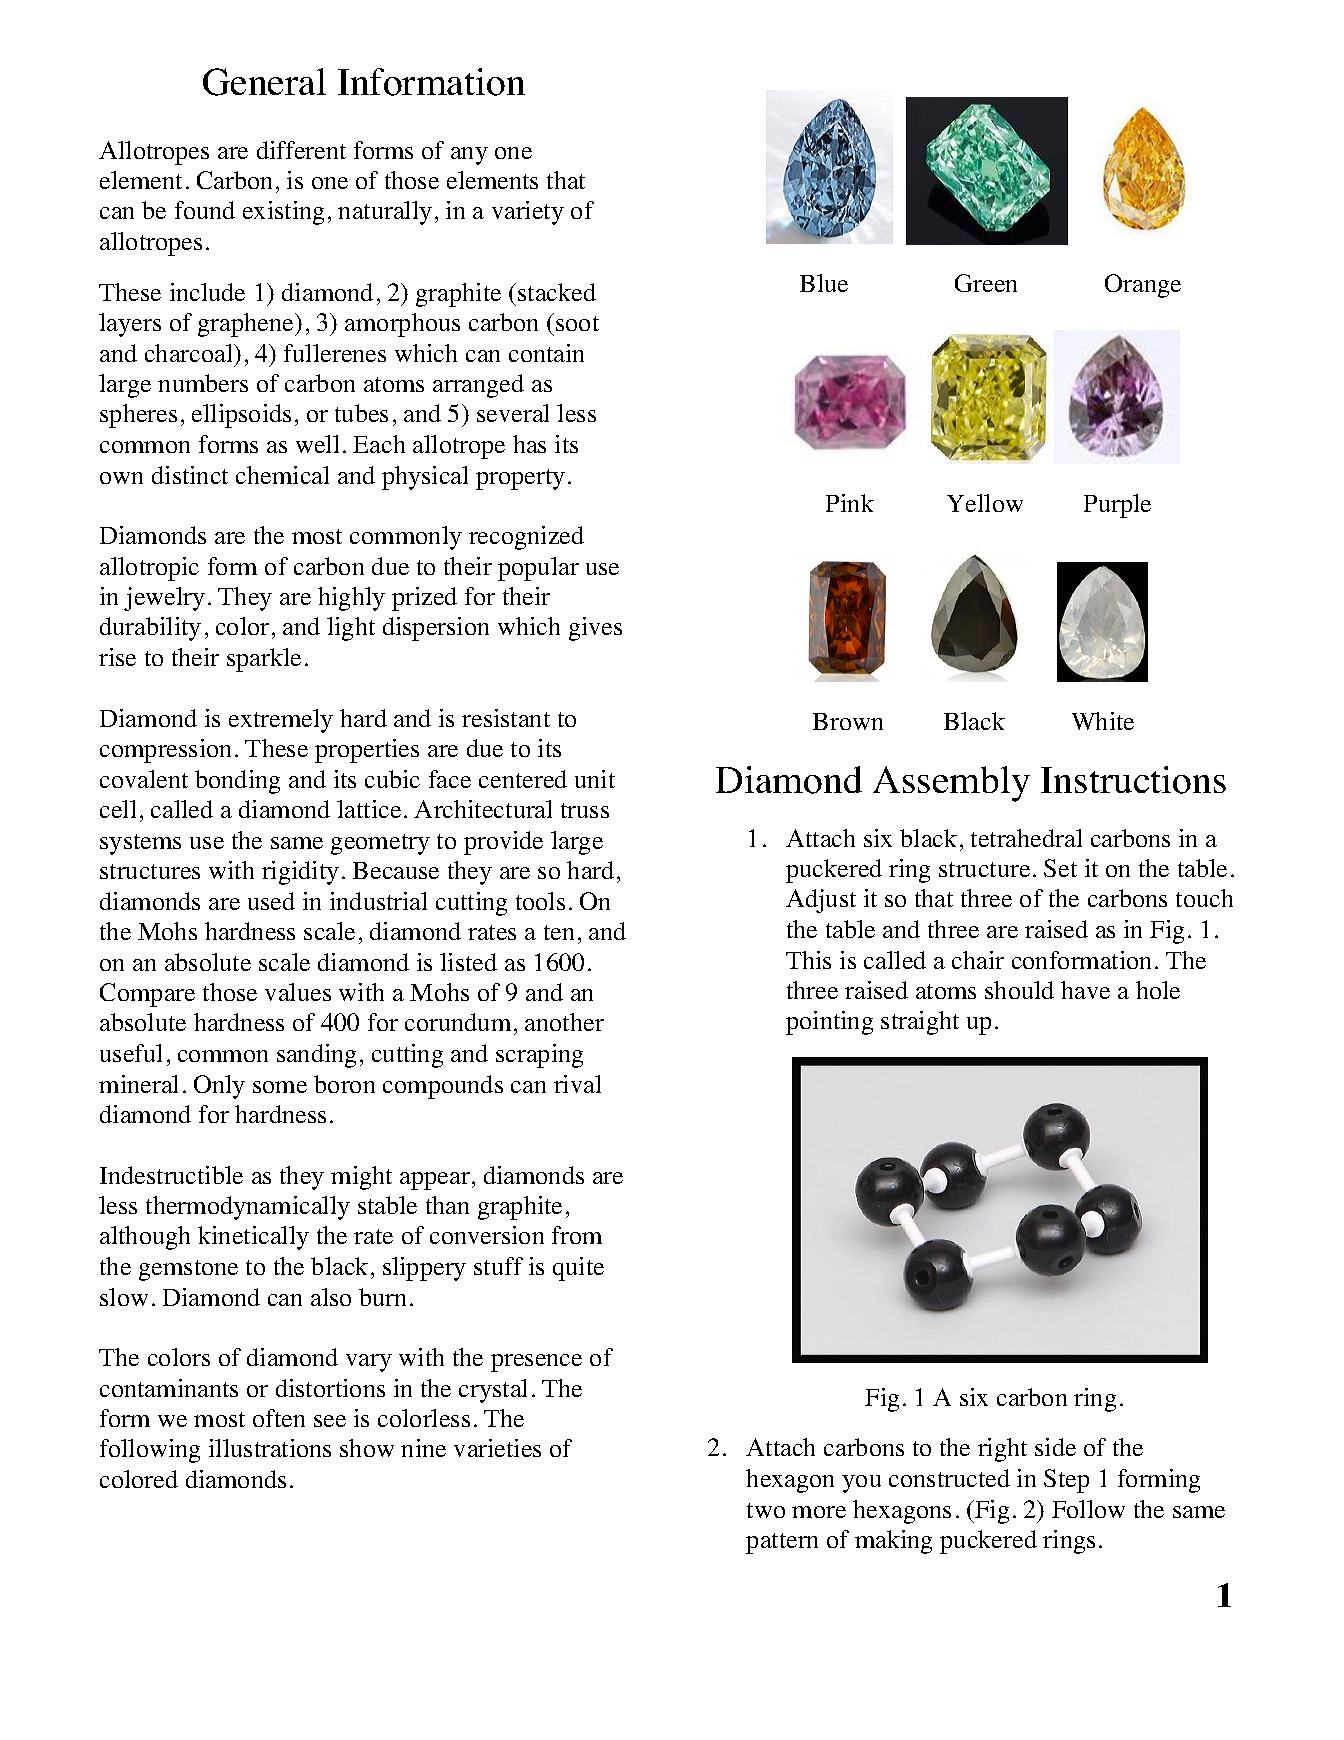 This screenshot has height=1740, width=1344. What do you see at coordinates (301, 150) in the screenshot?
I see `different` at bounding box center [301, 150].
